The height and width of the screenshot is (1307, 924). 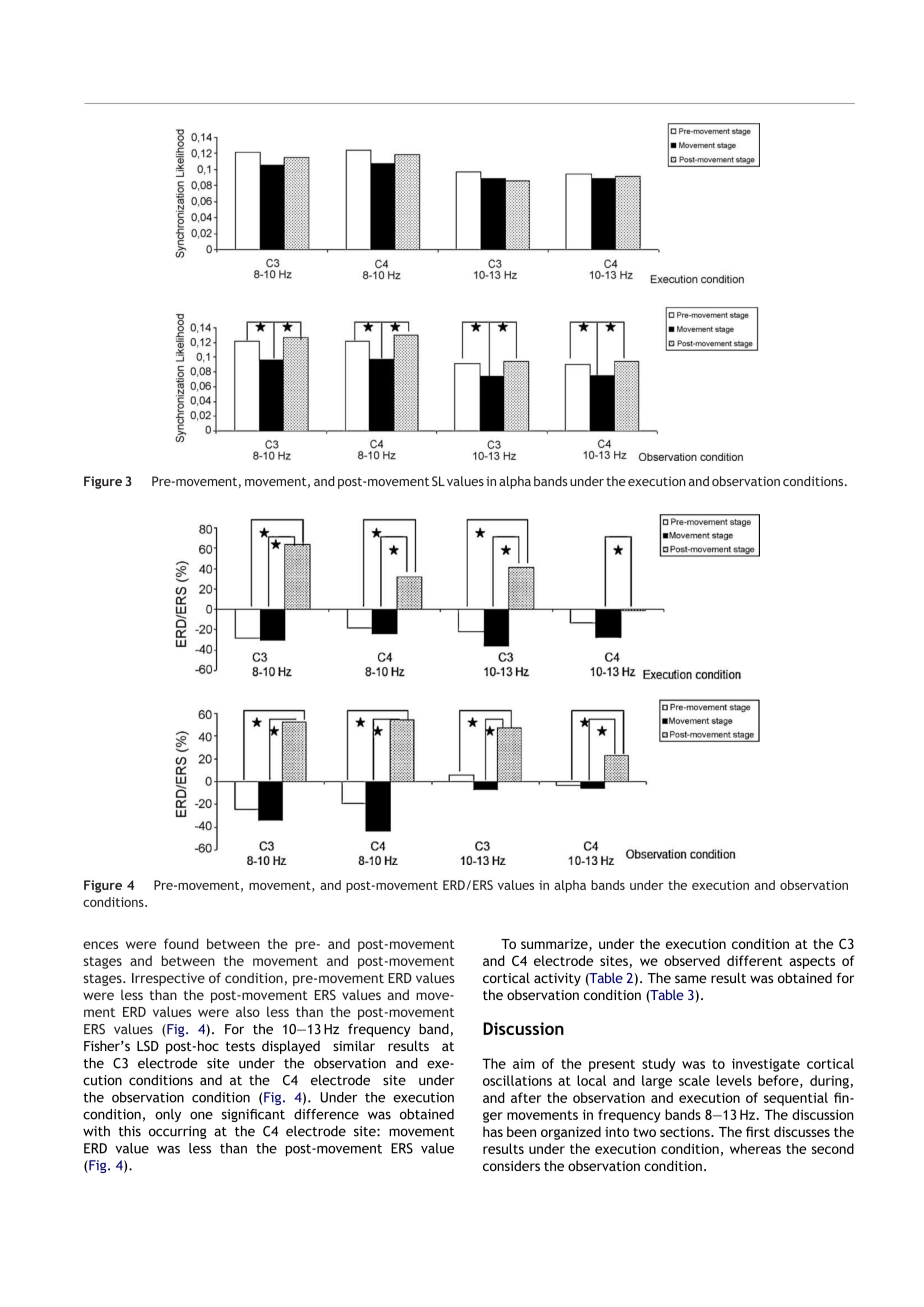 I want to click on different, so click(x=755, y=960).
